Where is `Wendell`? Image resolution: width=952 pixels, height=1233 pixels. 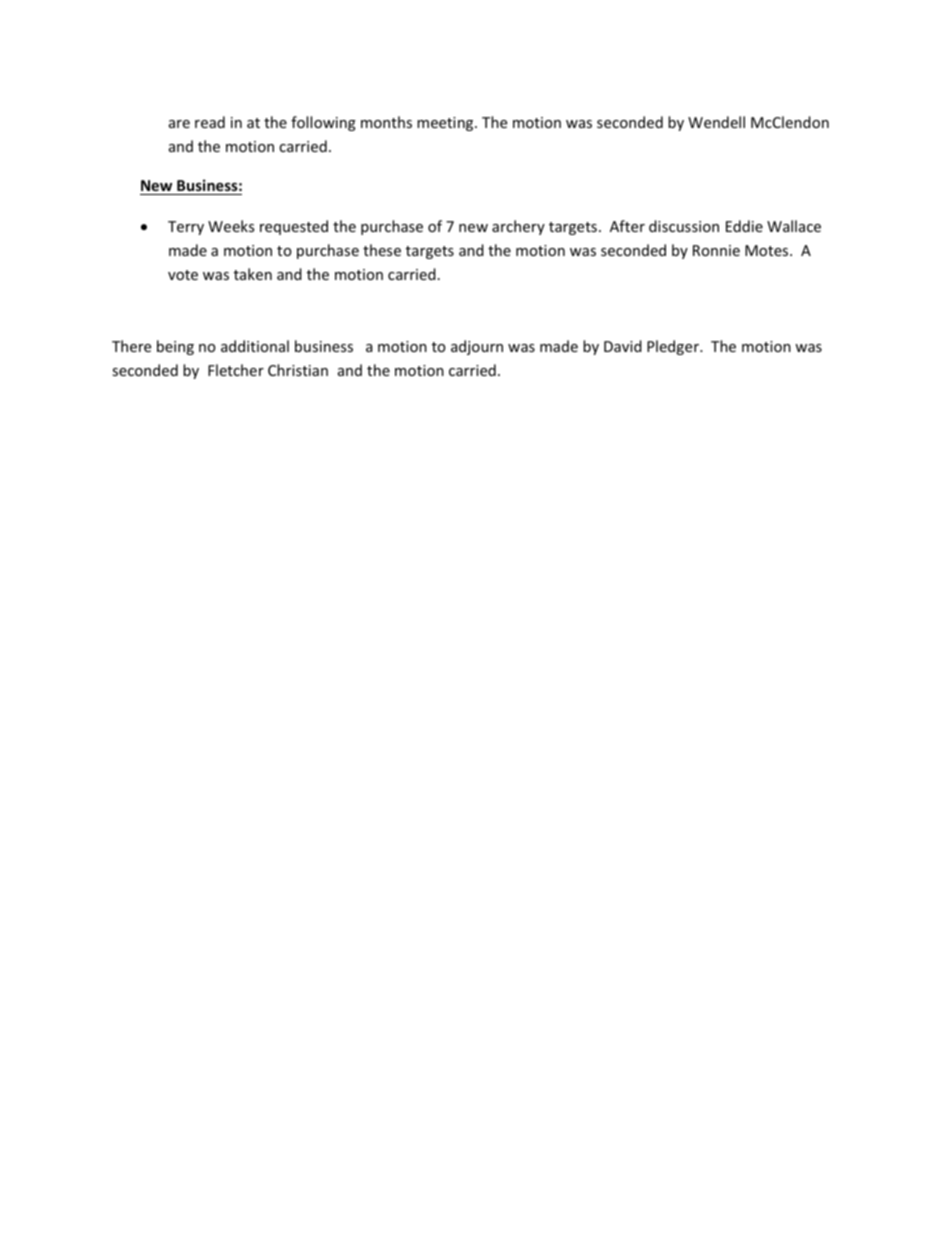
Wendell is located at coordinates (716, 122).
